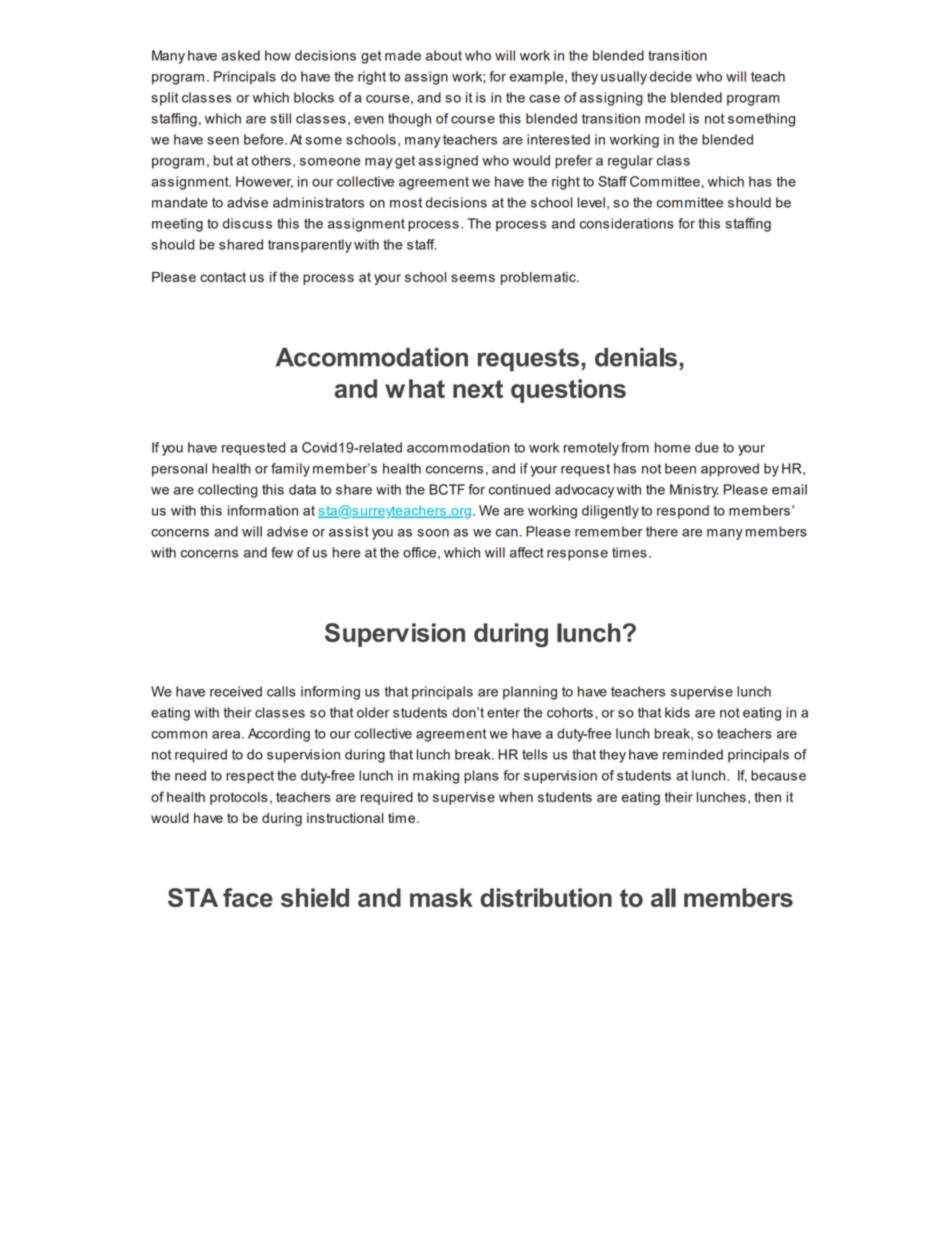  Describe the element at coordinates (236, 691) in the screenshot. I see `received` at that location.
